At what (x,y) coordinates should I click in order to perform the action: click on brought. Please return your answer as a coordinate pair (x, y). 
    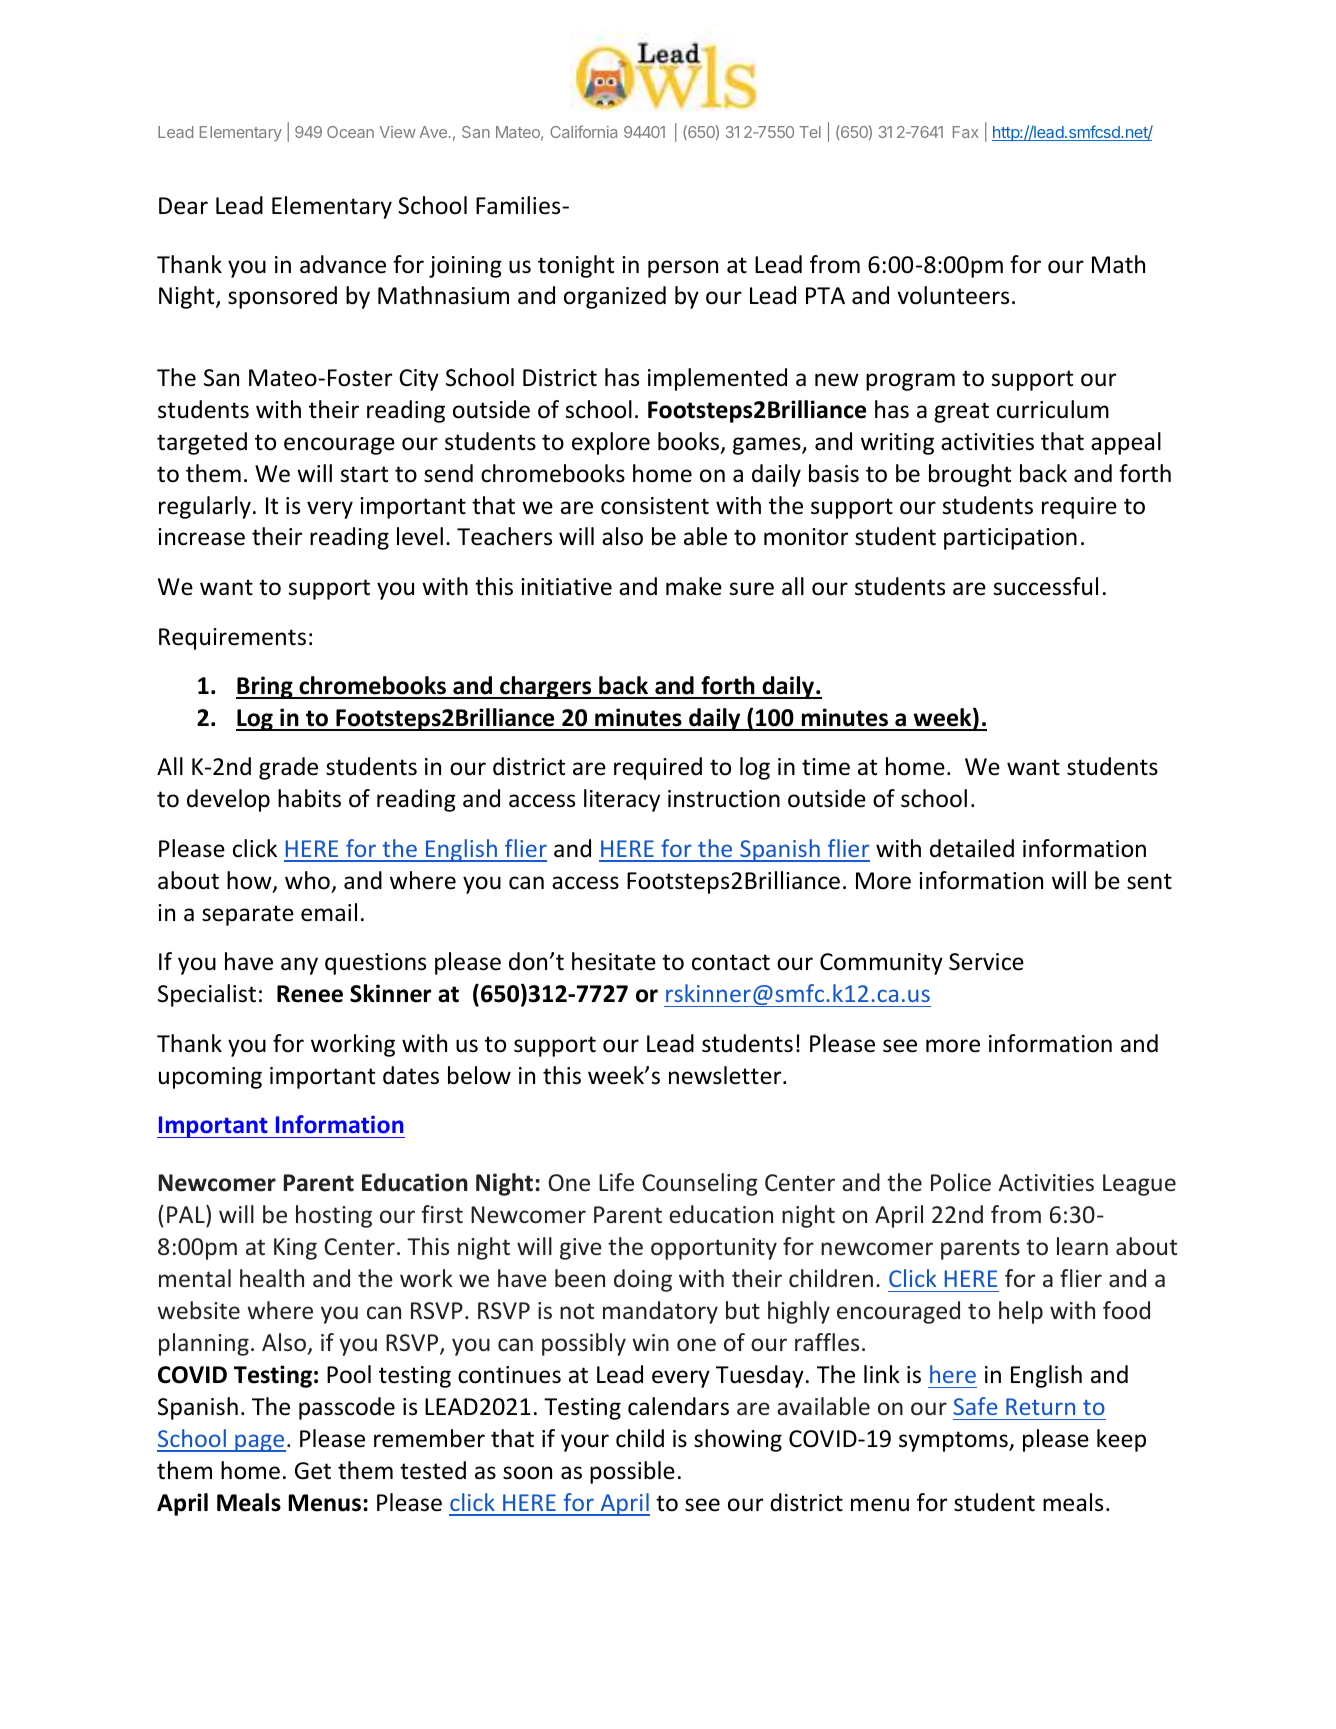
    Looking at the image, I should click on (970, 475).
